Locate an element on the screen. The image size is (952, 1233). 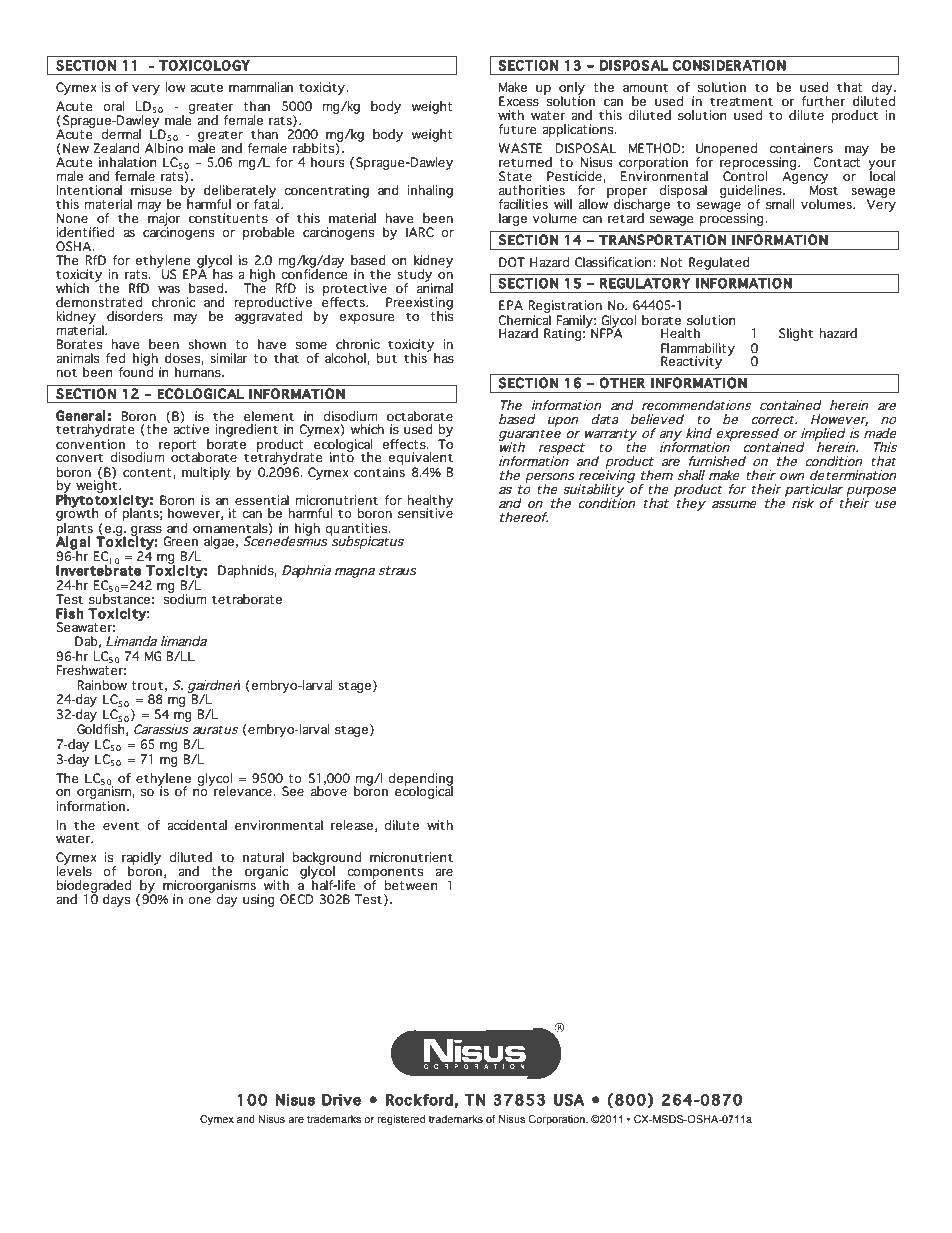
components is located at coordinates (384, 874).
